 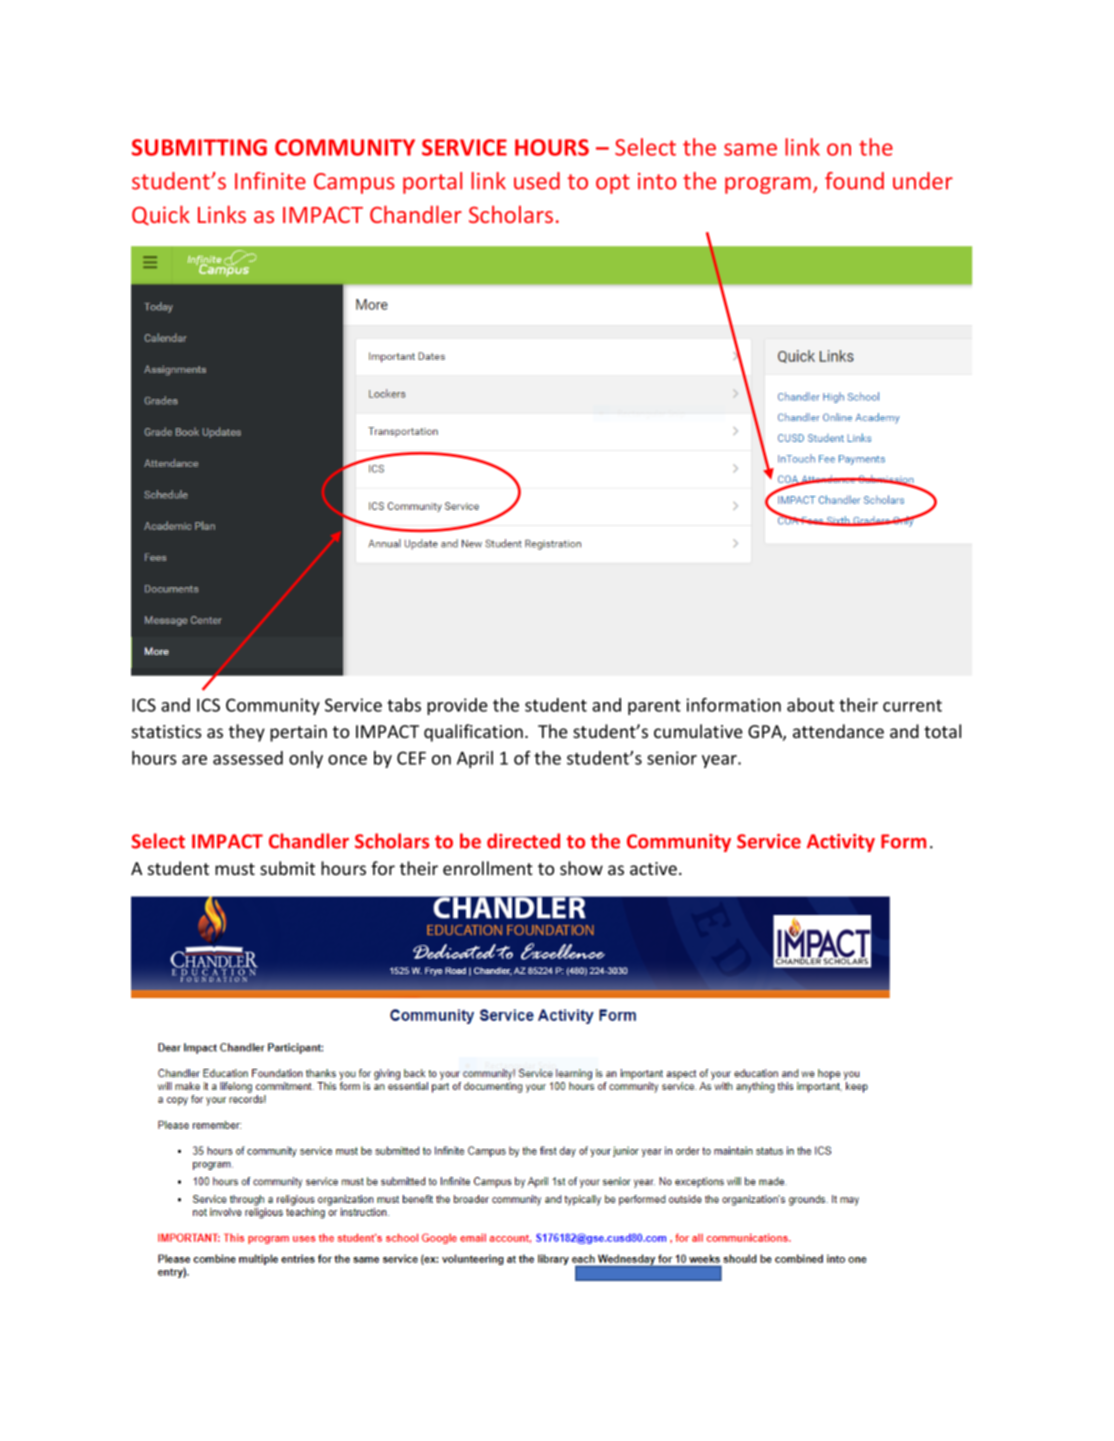 I want to click on tabs, so click(x=404, y=705).
